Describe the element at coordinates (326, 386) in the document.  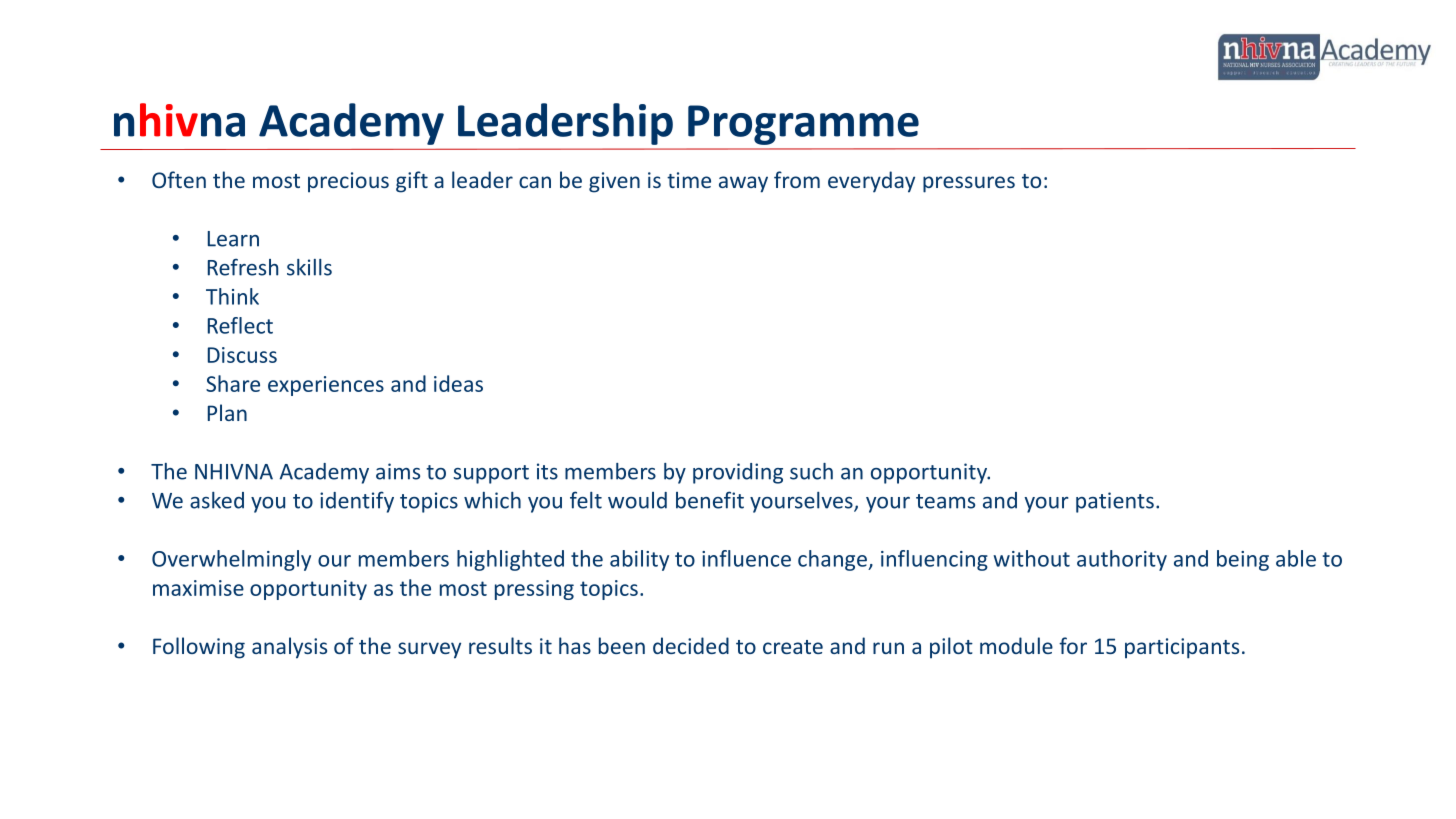
I see `experiences` at that location.
